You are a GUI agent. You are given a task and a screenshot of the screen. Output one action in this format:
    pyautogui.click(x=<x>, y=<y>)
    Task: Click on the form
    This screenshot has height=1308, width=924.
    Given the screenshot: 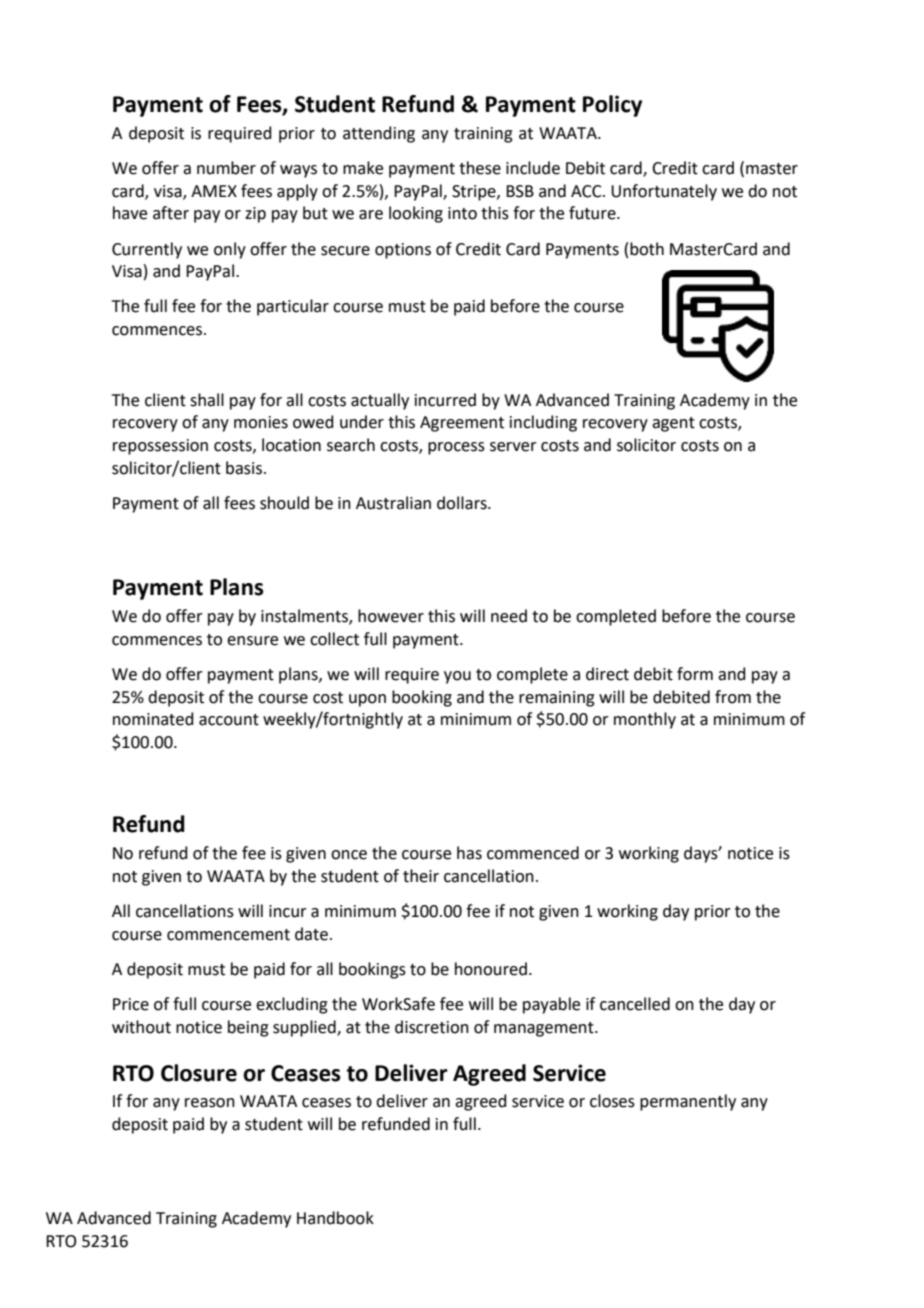 What is the action you would take?
    pyautogui.click(x=695, y=674)
